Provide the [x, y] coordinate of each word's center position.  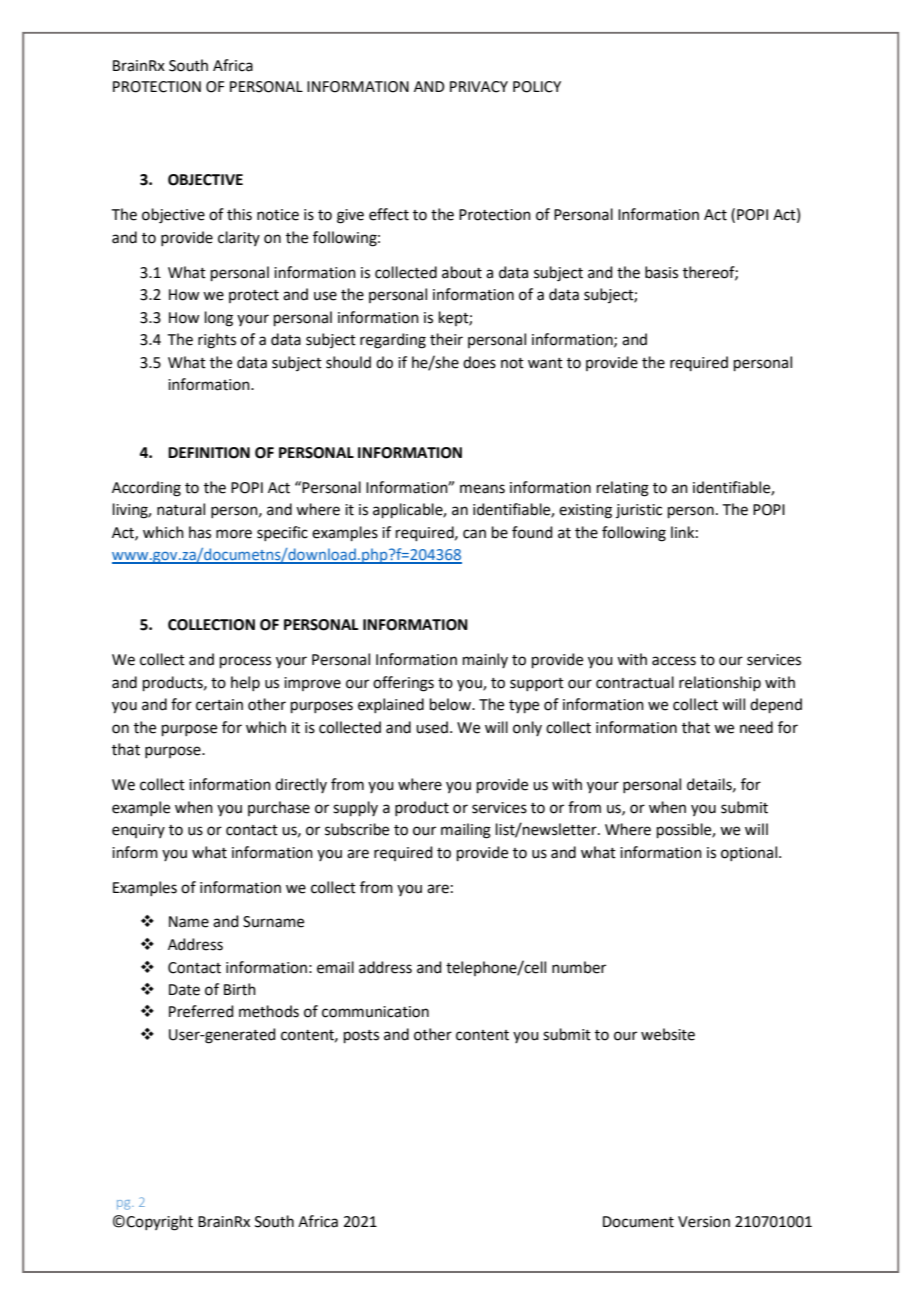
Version [704, 1222]
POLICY [537, 87]
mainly [485, 660]
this [239, 214]
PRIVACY [479, 87]
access [674, 661]
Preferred [201, 1011]
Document [638, 1222]
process [245, 662]
